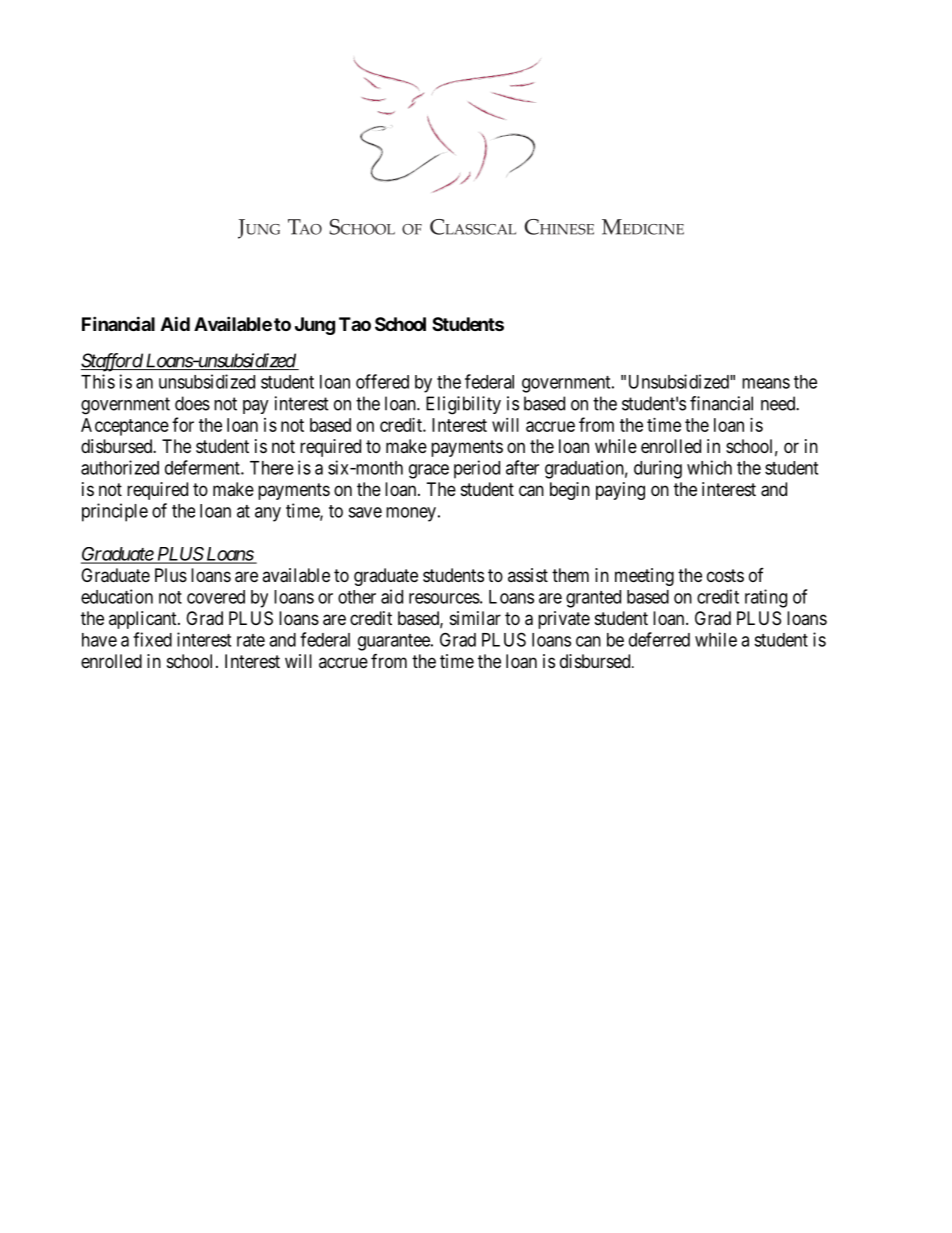  Describe the element at coordinates (766, 383) in the image. I see `means` at that location.
